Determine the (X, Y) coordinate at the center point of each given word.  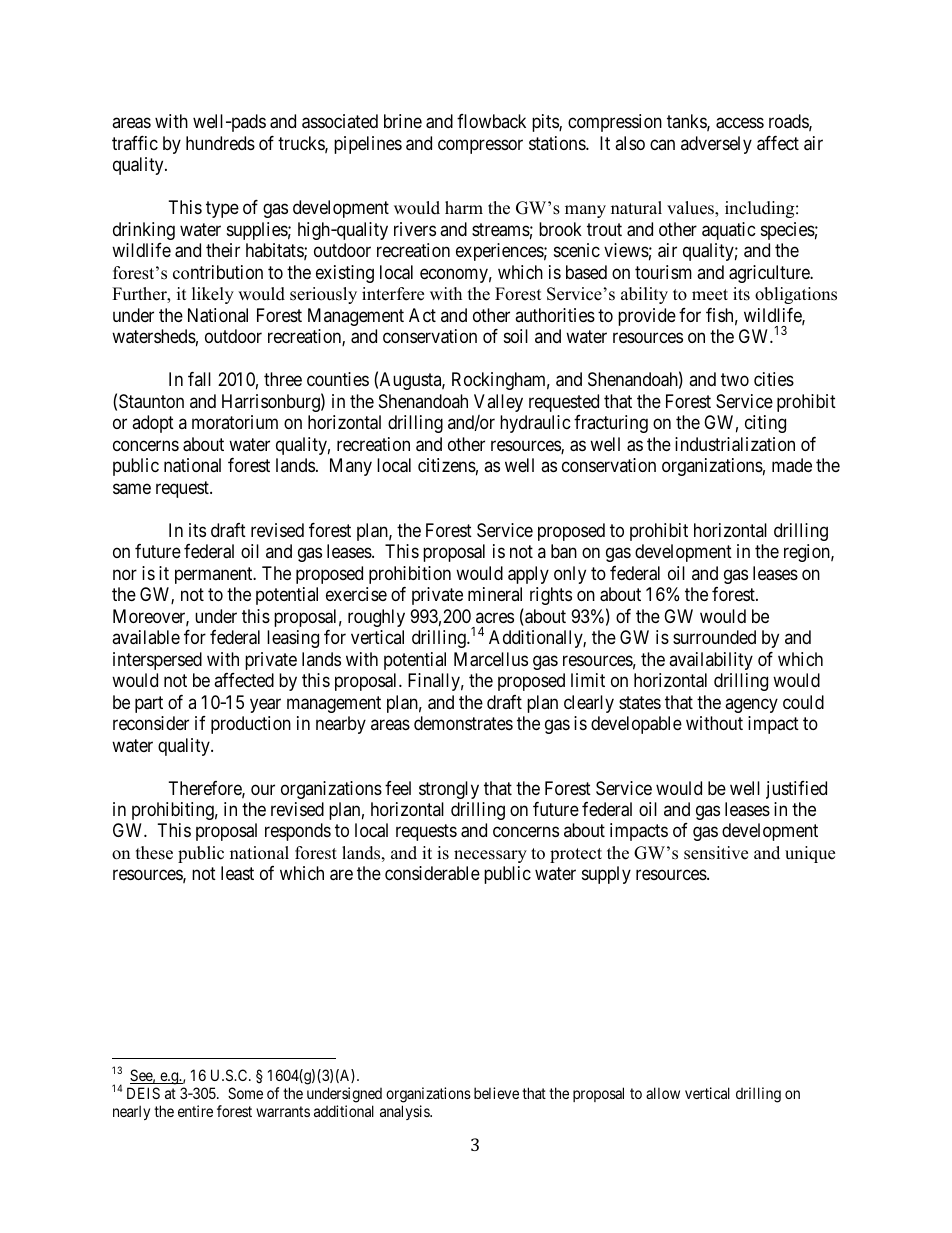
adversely (716, 145)
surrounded (714, 637)
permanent (215, 575)
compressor (480, 146)
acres (495, 617)
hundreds (220, 143)
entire (195, 1111)
